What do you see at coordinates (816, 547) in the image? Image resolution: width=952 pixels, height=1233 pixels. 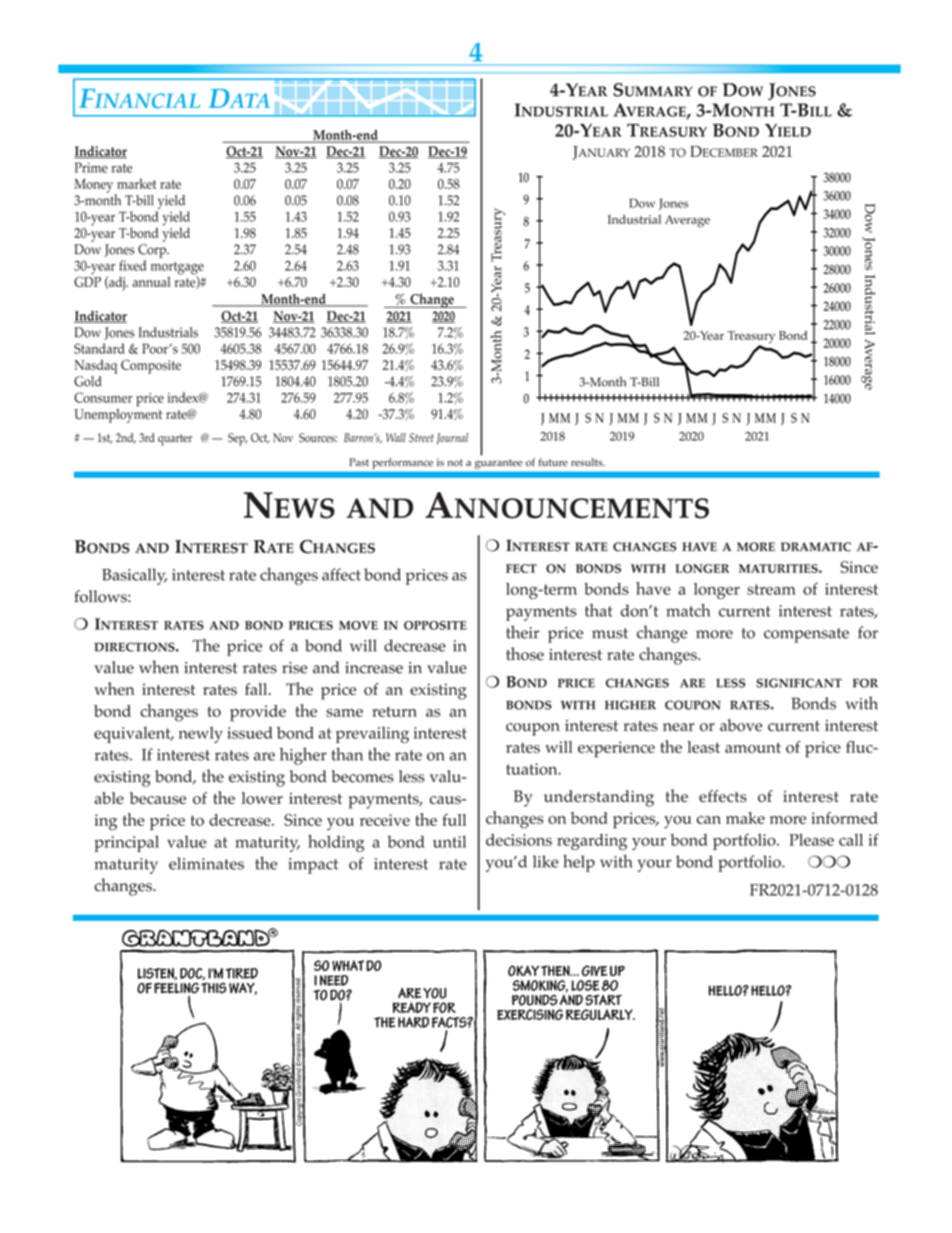 I see `DRAMATIC` at bounding box center [816, 547].
